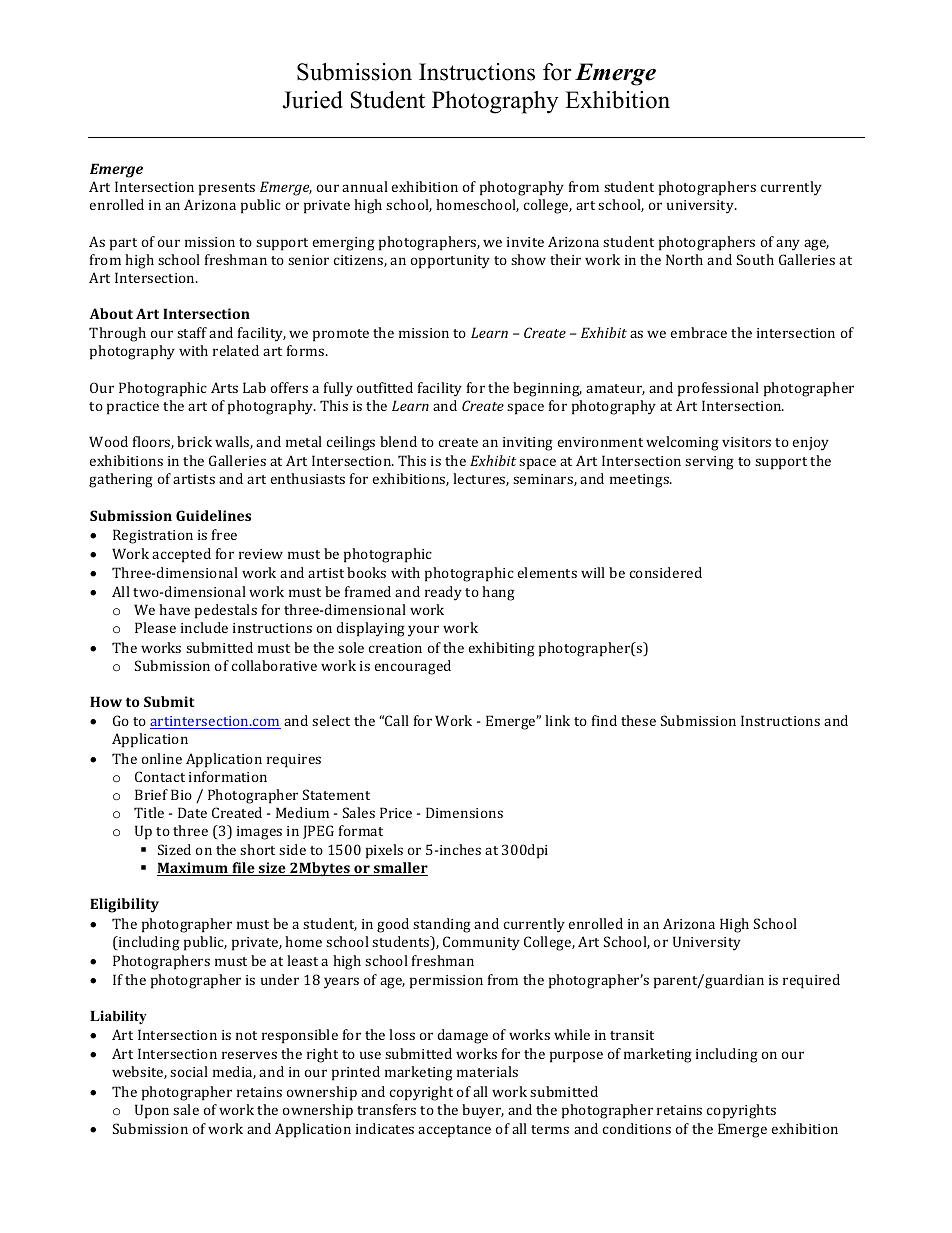 The width and height of the page is (952, 1233). I want to click on smaller, so click(400, 869).
